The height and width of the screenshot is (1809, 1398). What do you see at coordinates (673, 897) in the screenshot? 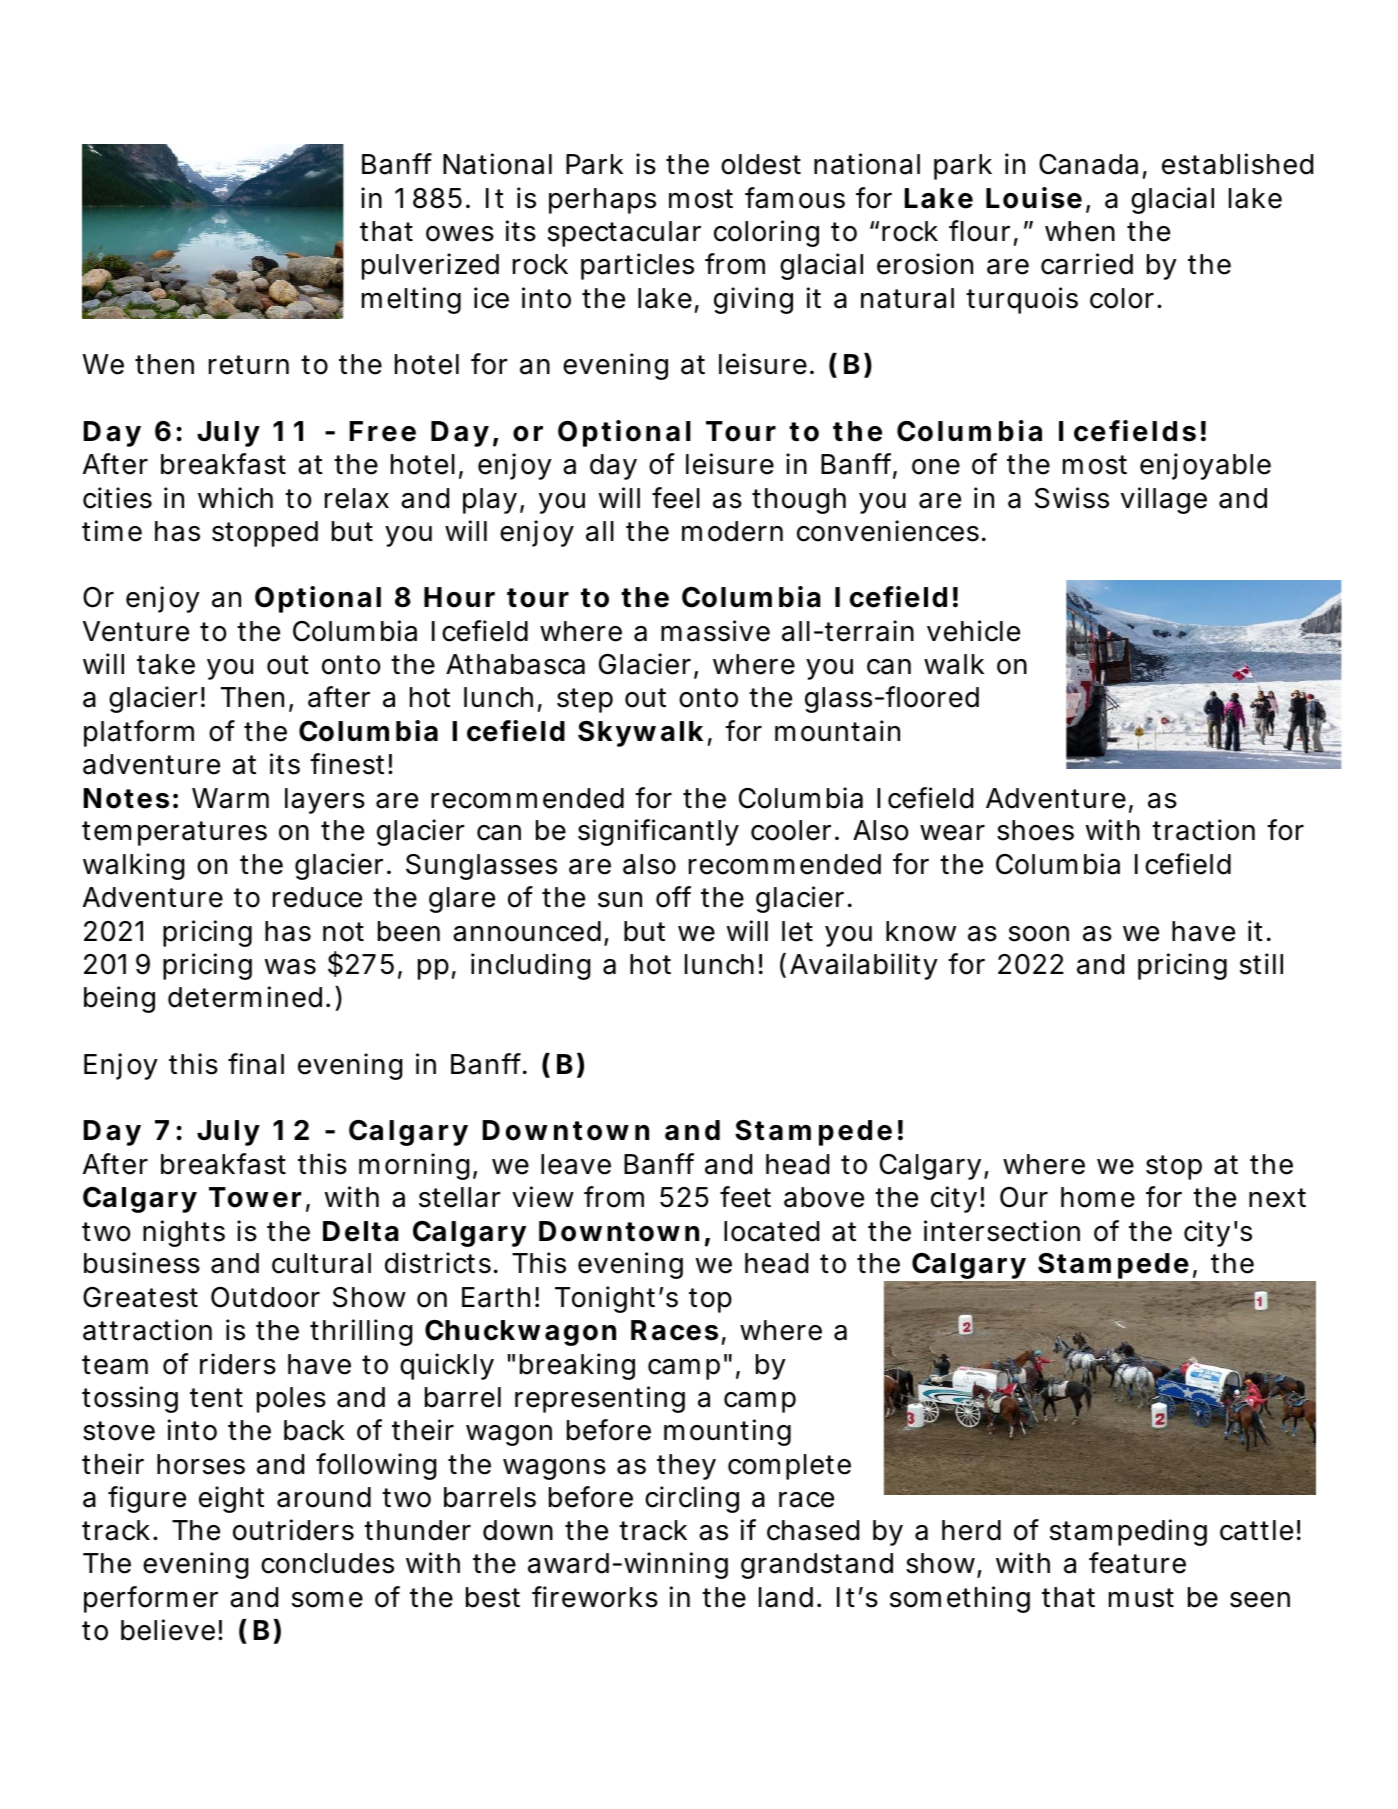
I see `off` at bounding box center [673, 897].
